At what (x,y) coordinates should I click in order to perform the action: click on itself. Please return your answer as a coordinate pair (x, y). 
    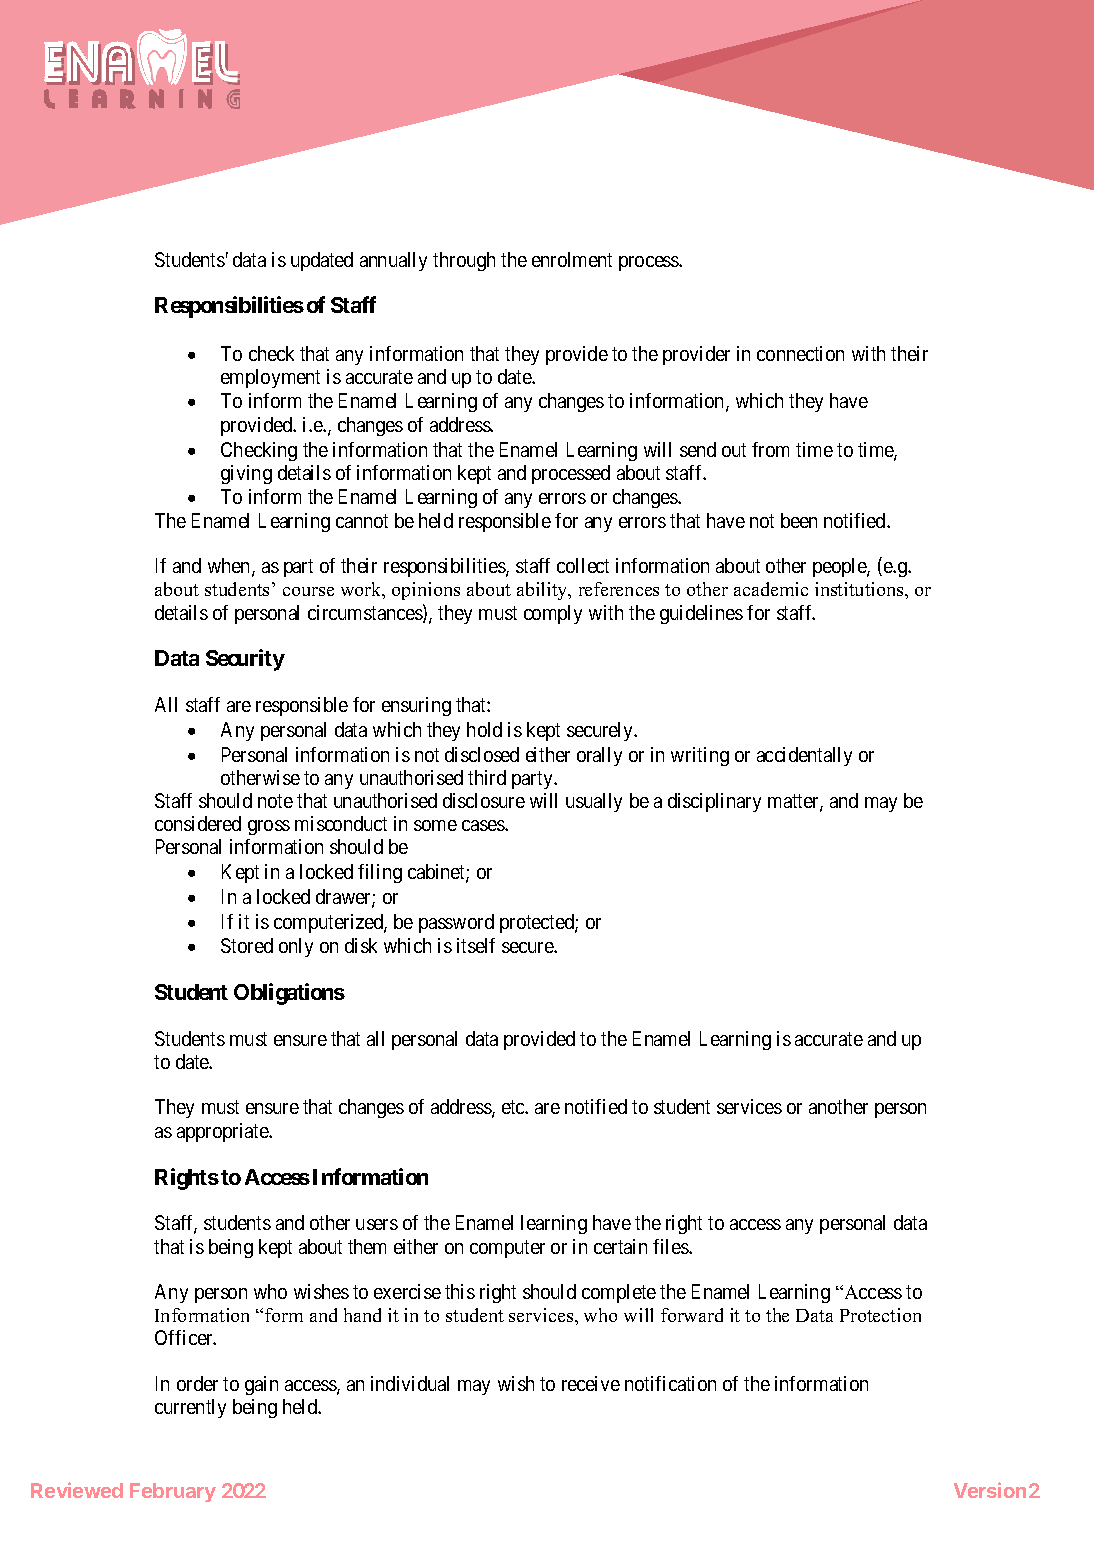
    Looking at the image, I should click on (476, 945).
